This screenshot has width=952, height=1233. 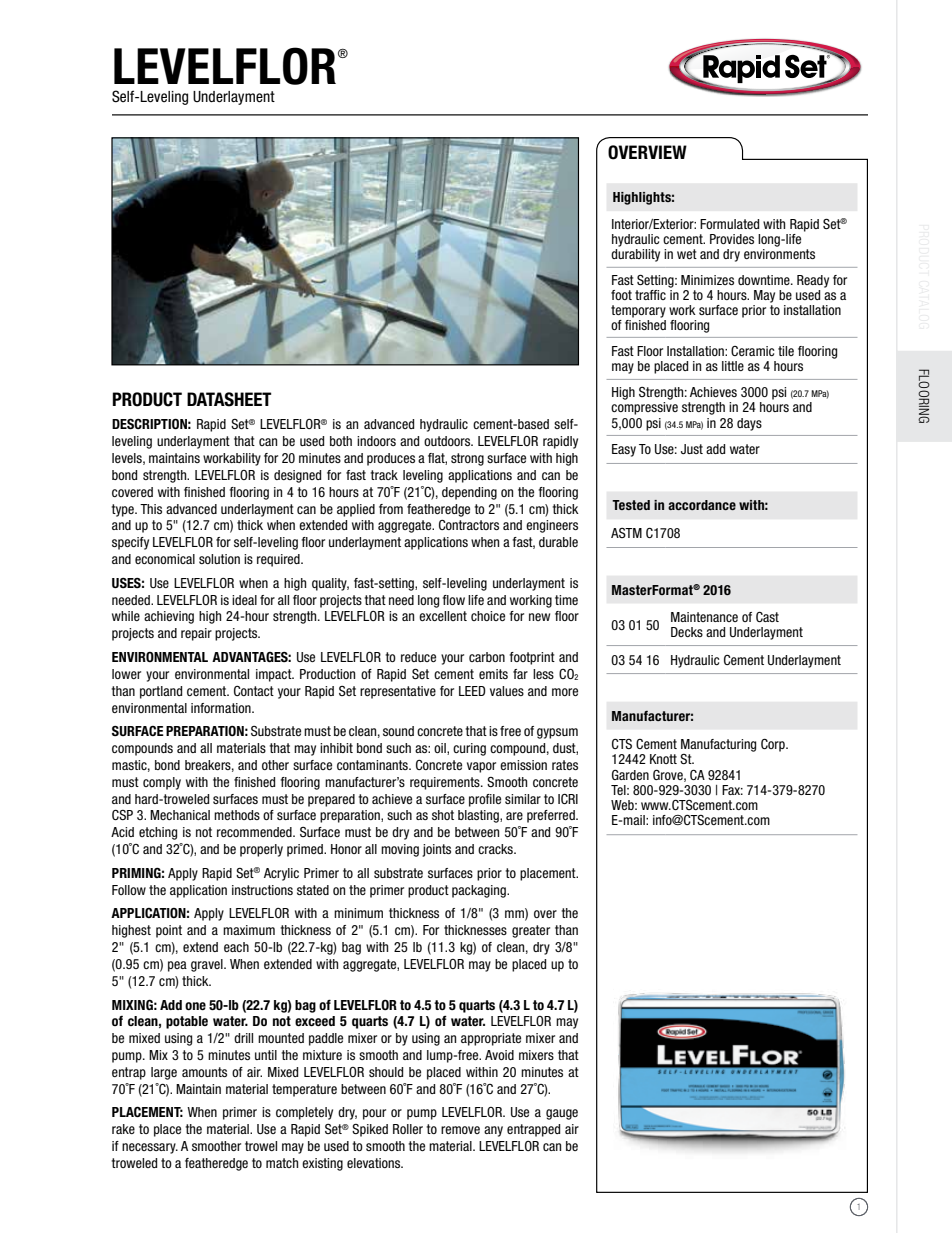 I want to click on Manufacturing, so click(x=718, y=745).
